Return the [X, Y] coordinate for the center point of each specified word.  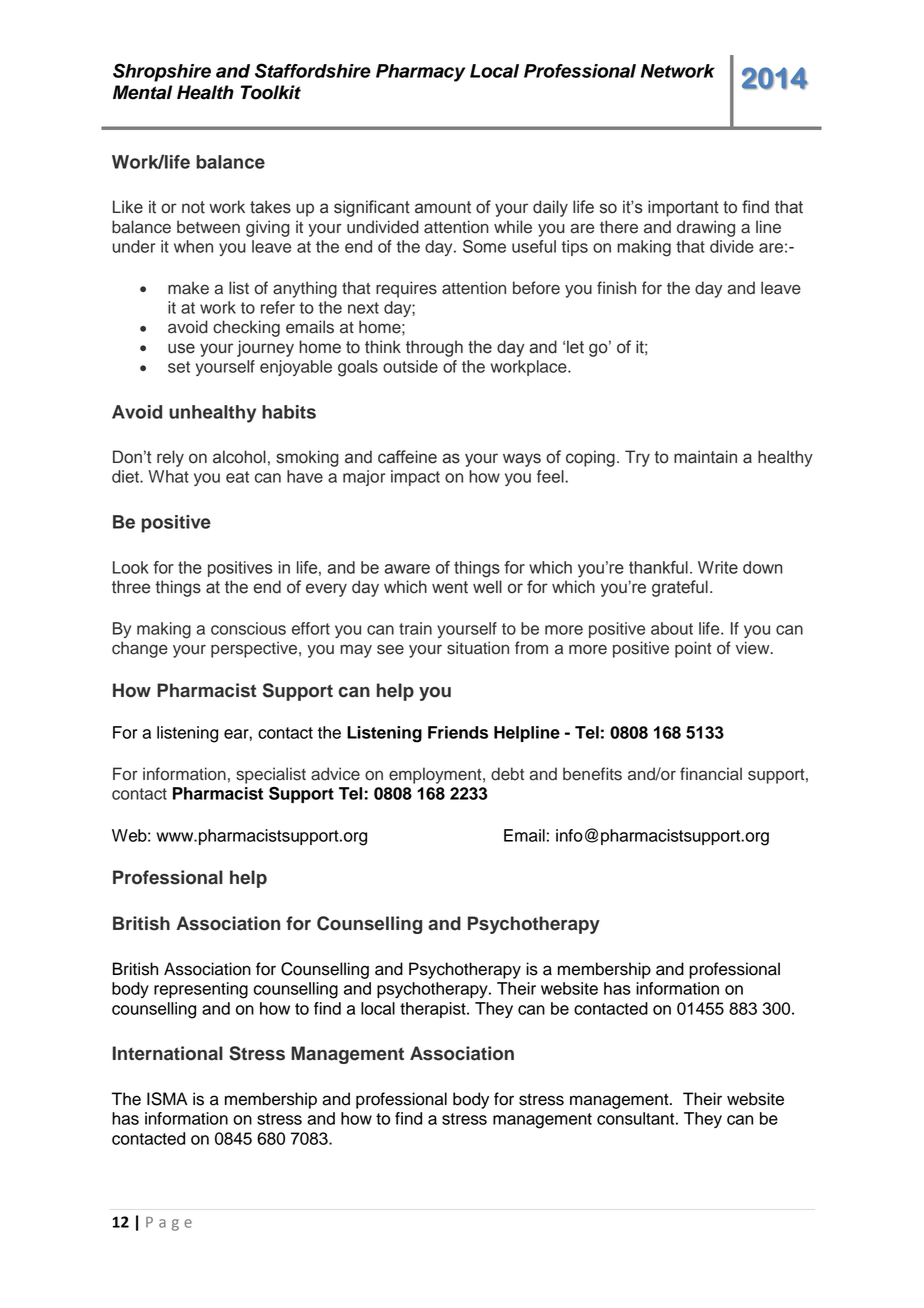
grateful [680, 588]
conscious [248, 628]
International [168, 1053]
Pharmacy [420, 73]
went [450, 587]
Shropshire [162, 72]
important [683, 208]
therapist [434, 1010]
